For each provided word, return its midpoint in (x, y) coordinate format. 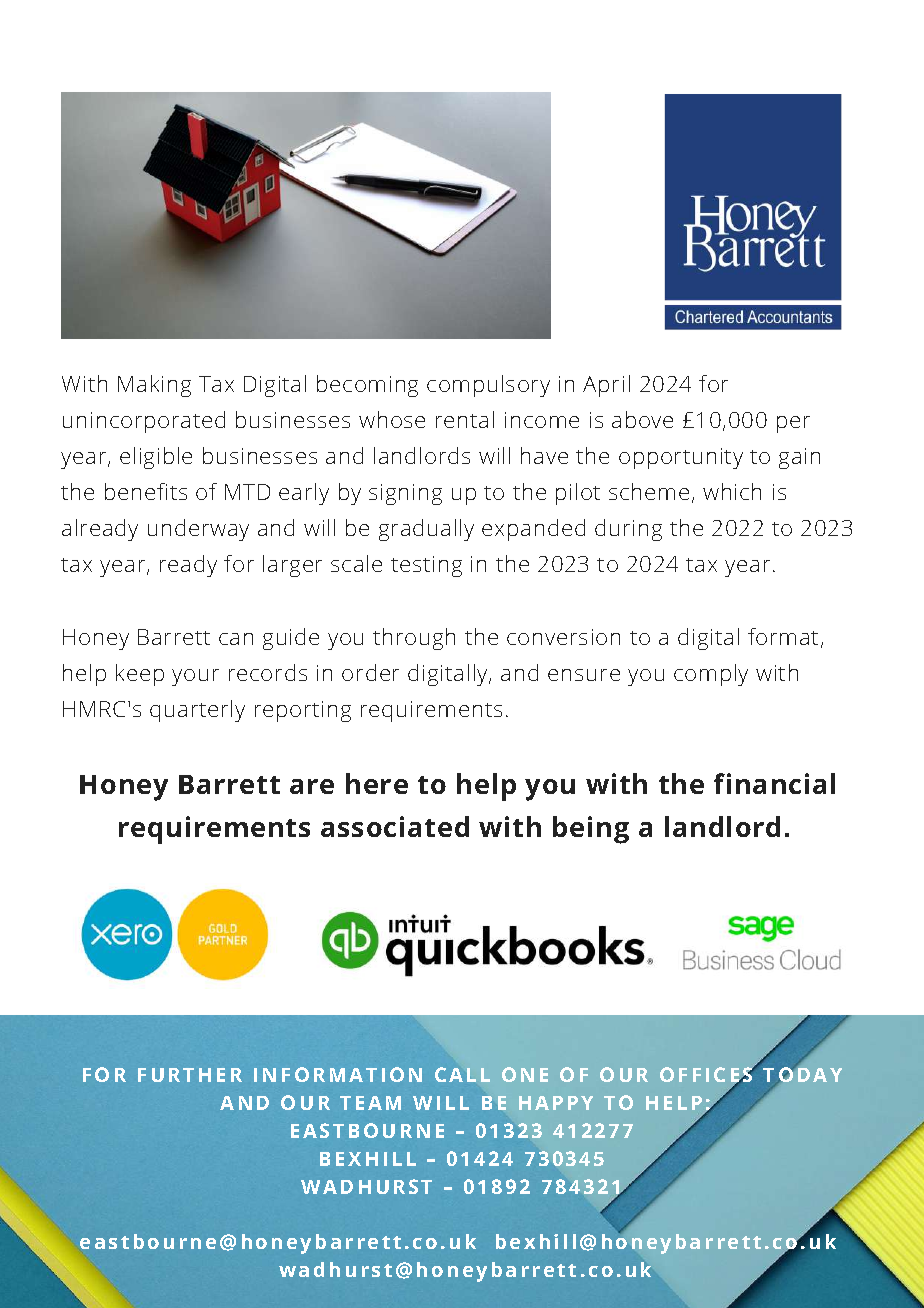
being (591, 830)
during (628, 530)
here (377, 783)
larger (292, 566)
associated (395, 826)
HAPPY (556, 1103)
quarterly (197, 711)
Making (154, 386)
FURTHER (190, 1075)
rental (465, 419)
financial (774, 783)
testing (426, 566)
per (793, 424)
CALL (462, 1074)
